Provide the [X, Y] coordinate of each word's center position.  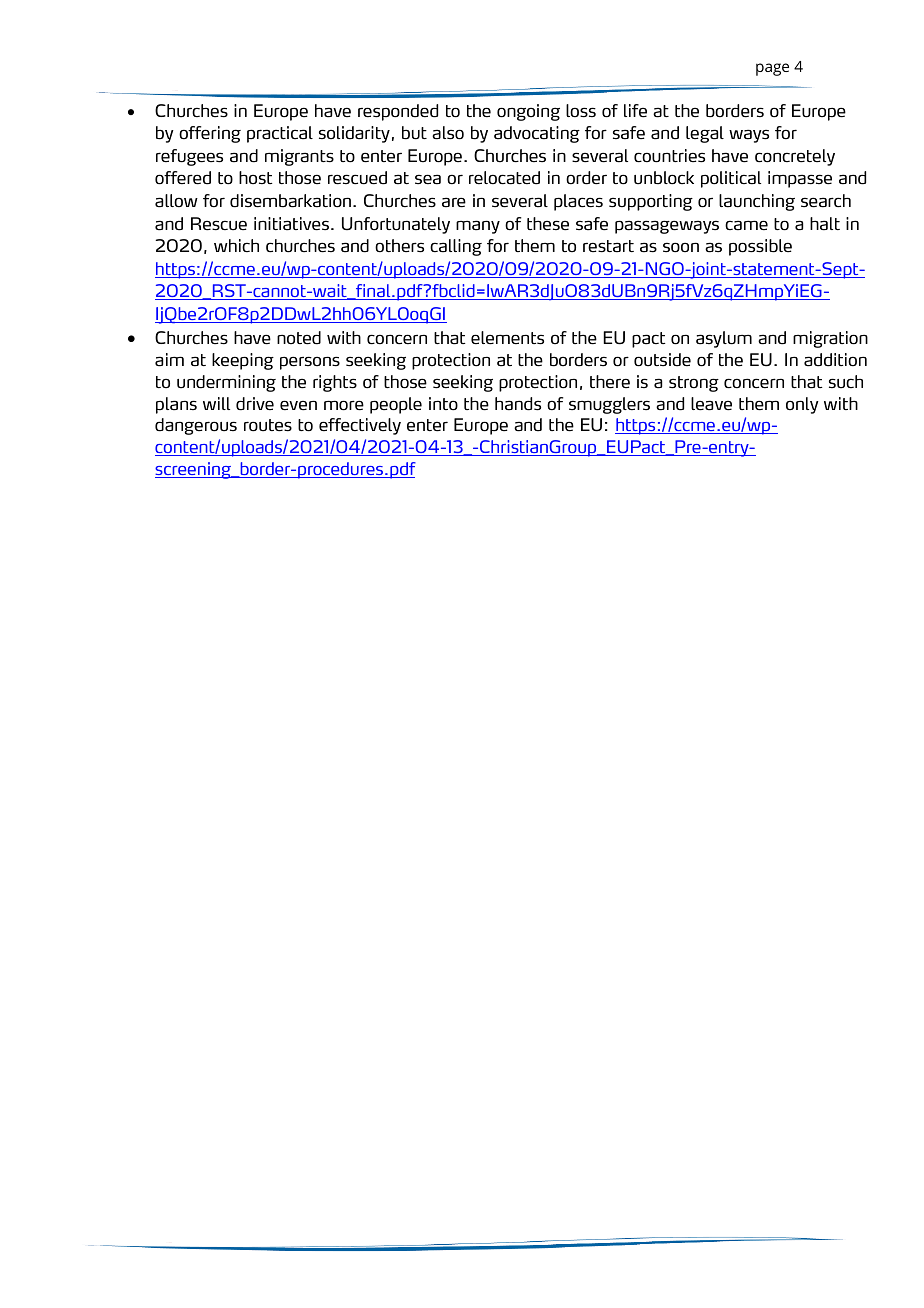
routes [268, 425]
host [256, 177]
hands [518, 404]
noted [299, 338]
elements [507, 338]
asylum [724, 339]
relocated [504, 178]
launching [757, 202]
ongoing [528, 112]
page [772, 69]
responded [398, 112]
